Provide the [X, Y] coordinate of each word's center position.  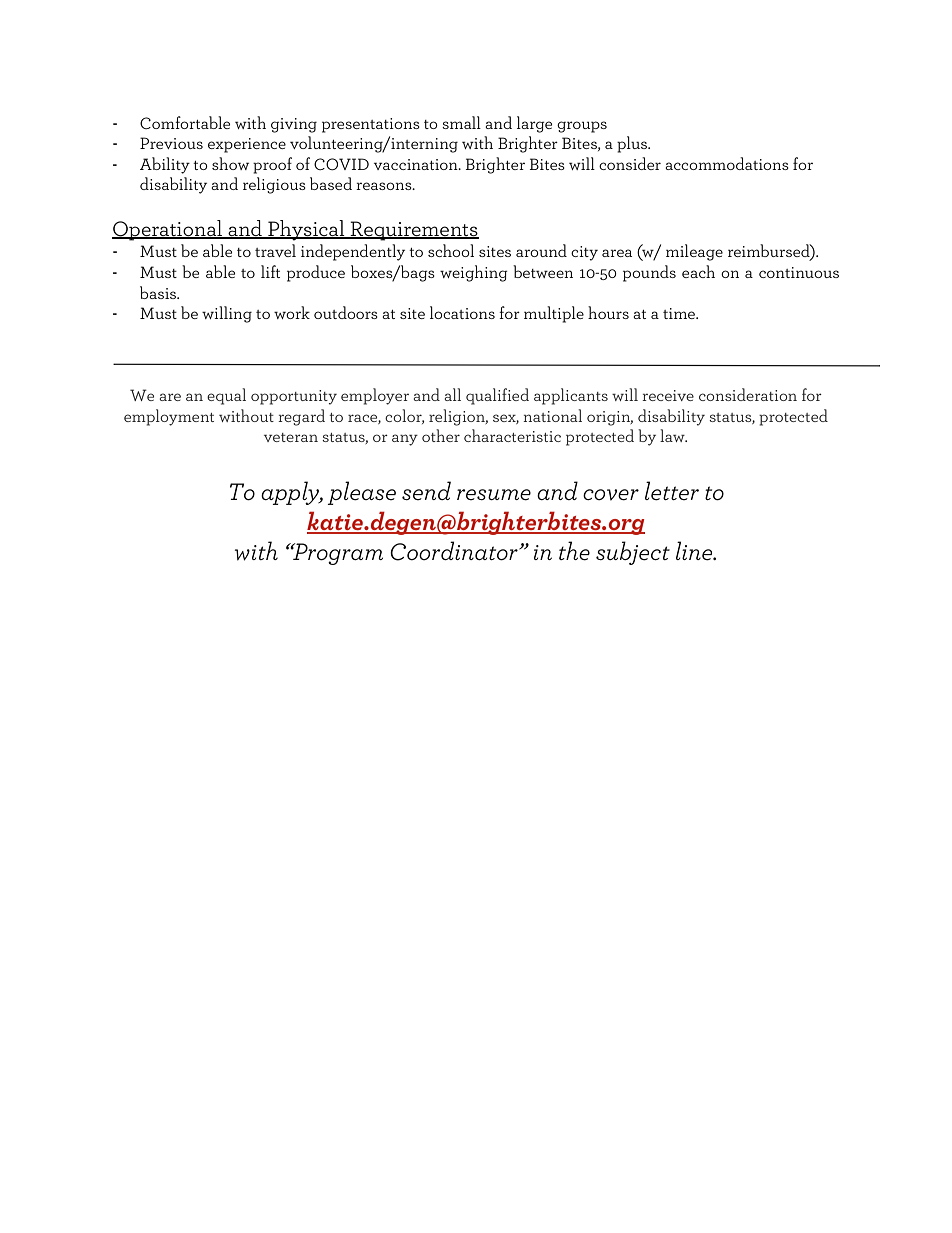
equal [226, 396]
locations [462, 312]
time [680, 313]
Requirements [414, 231]
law [673, 435]
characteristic [512, 435]
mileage [694, 252]
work [292, 312]
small [461, 122]
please [361, 493]
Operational [168, 230]
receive [668, 395]
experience [247, 145]
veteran [291, 437]
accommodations [727, 163]
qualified [497, 396]
